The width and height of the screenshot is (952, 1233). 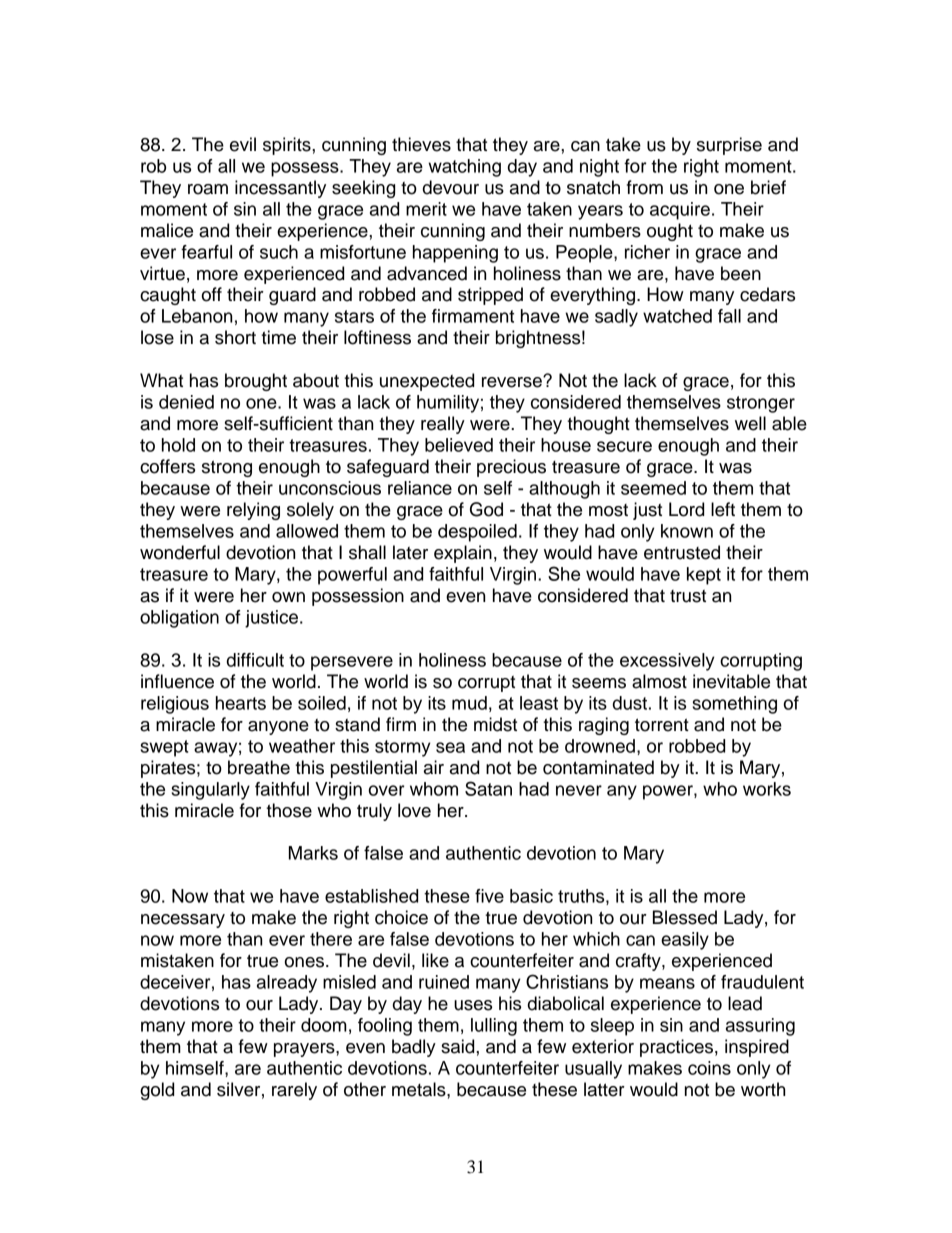 I want to click on watching, so click(x=464, y=168).
